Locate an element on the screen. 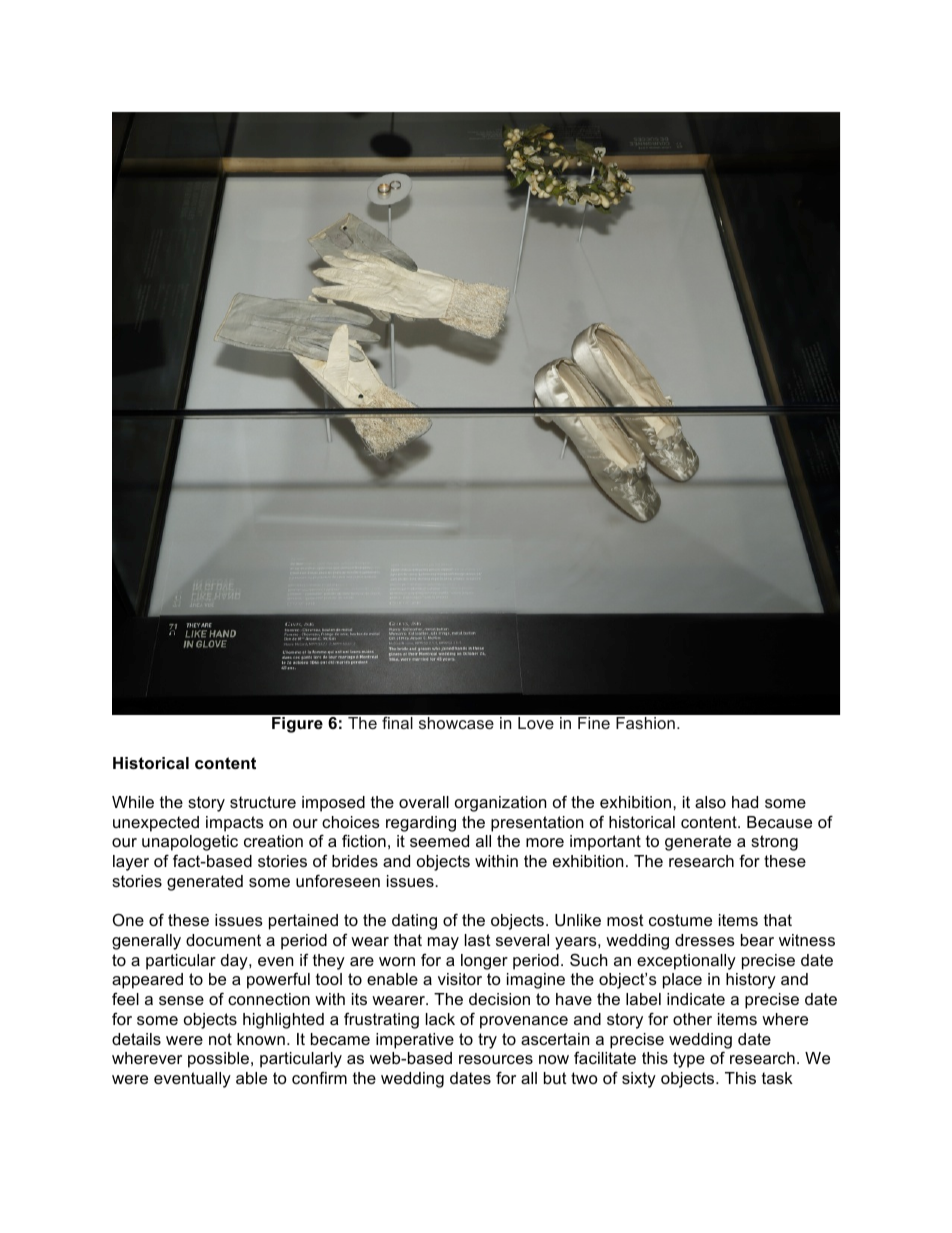 The height and width of the screenshot is (1233, 952). possible is located at coordinates (220, 1060).
